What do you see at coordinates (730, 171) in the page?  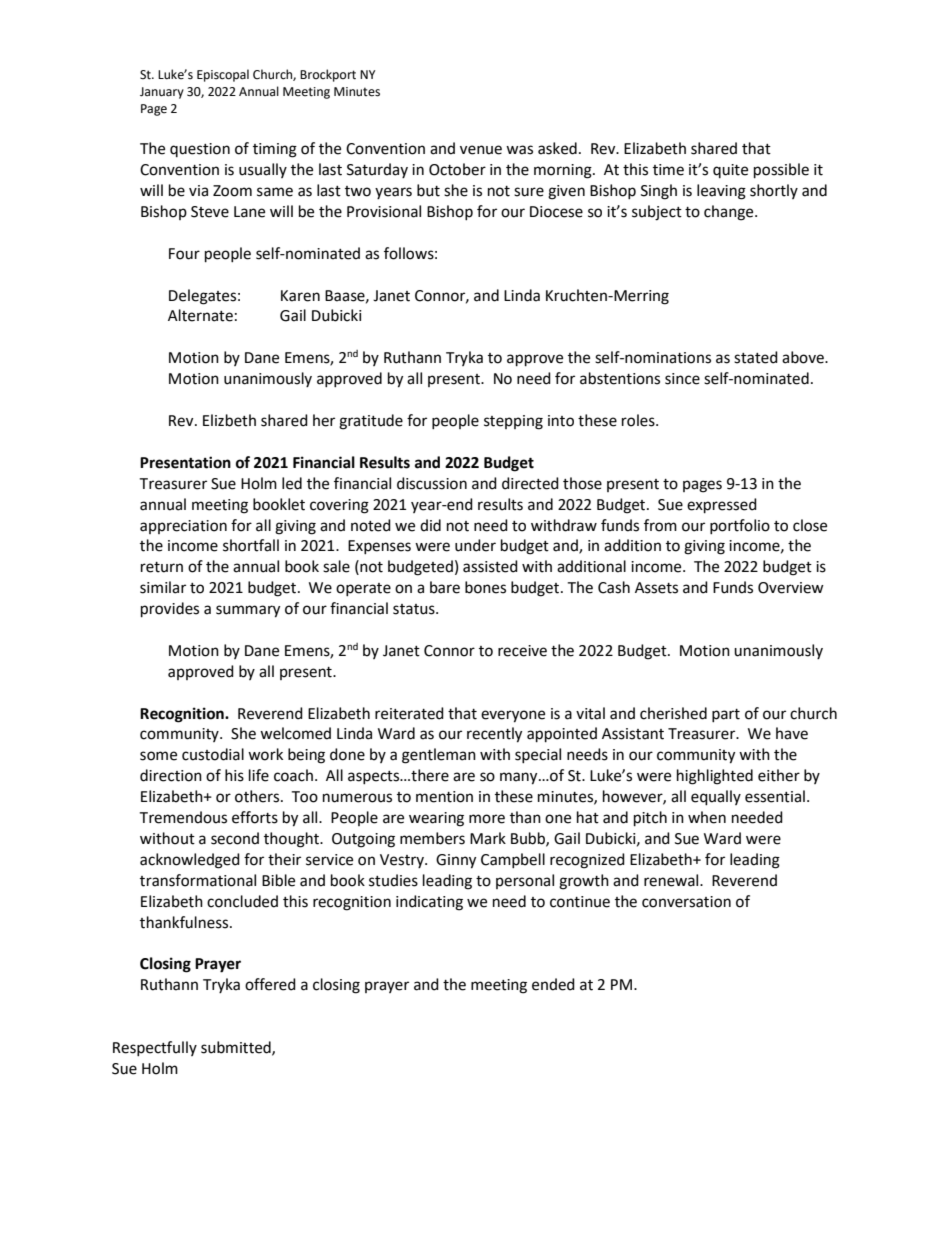 I see `quite` at bounding box center [730, 171].
